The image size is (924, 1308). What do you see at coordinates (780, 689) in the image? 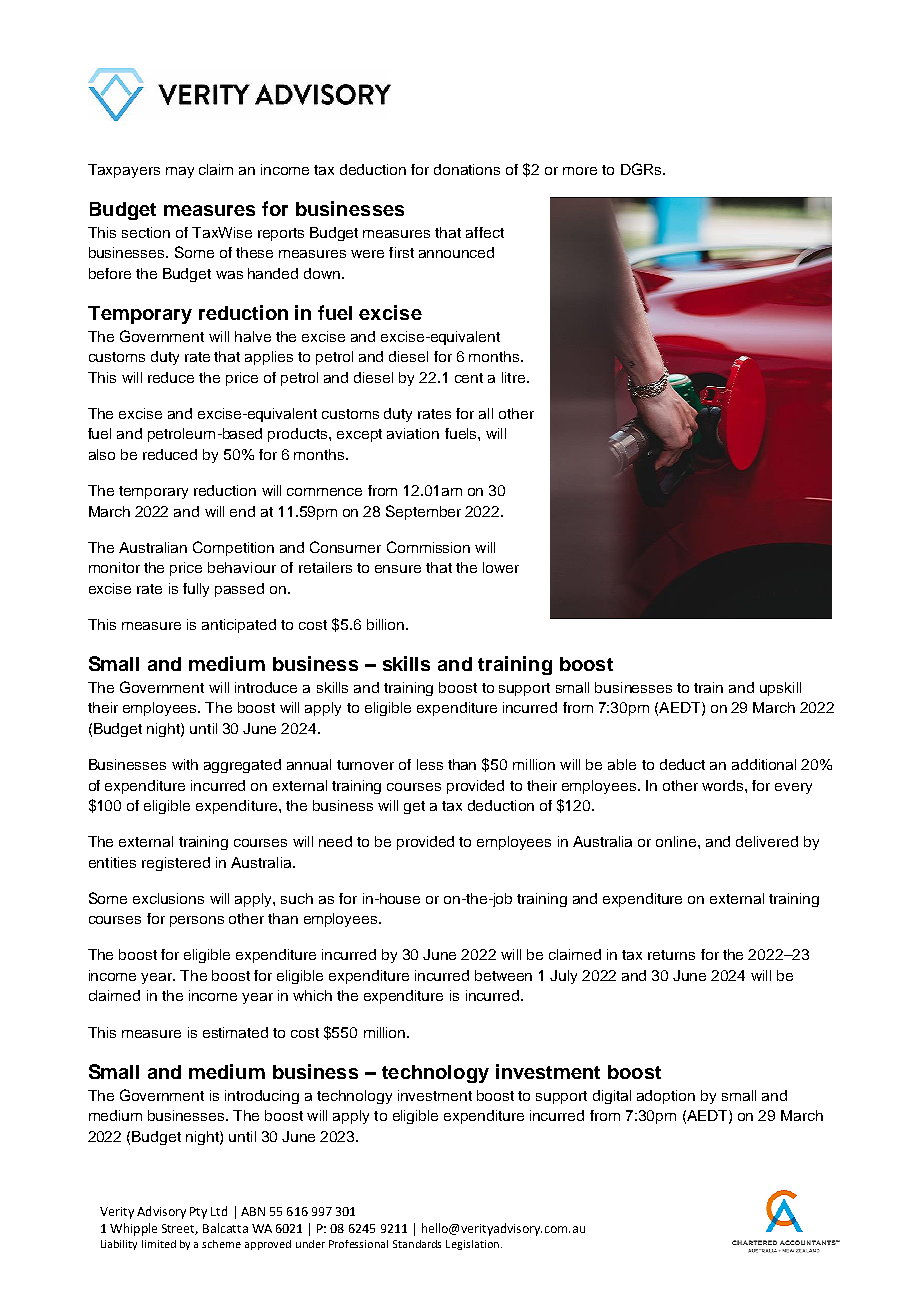
I see `upskill` at bounding box center [780, 689].
